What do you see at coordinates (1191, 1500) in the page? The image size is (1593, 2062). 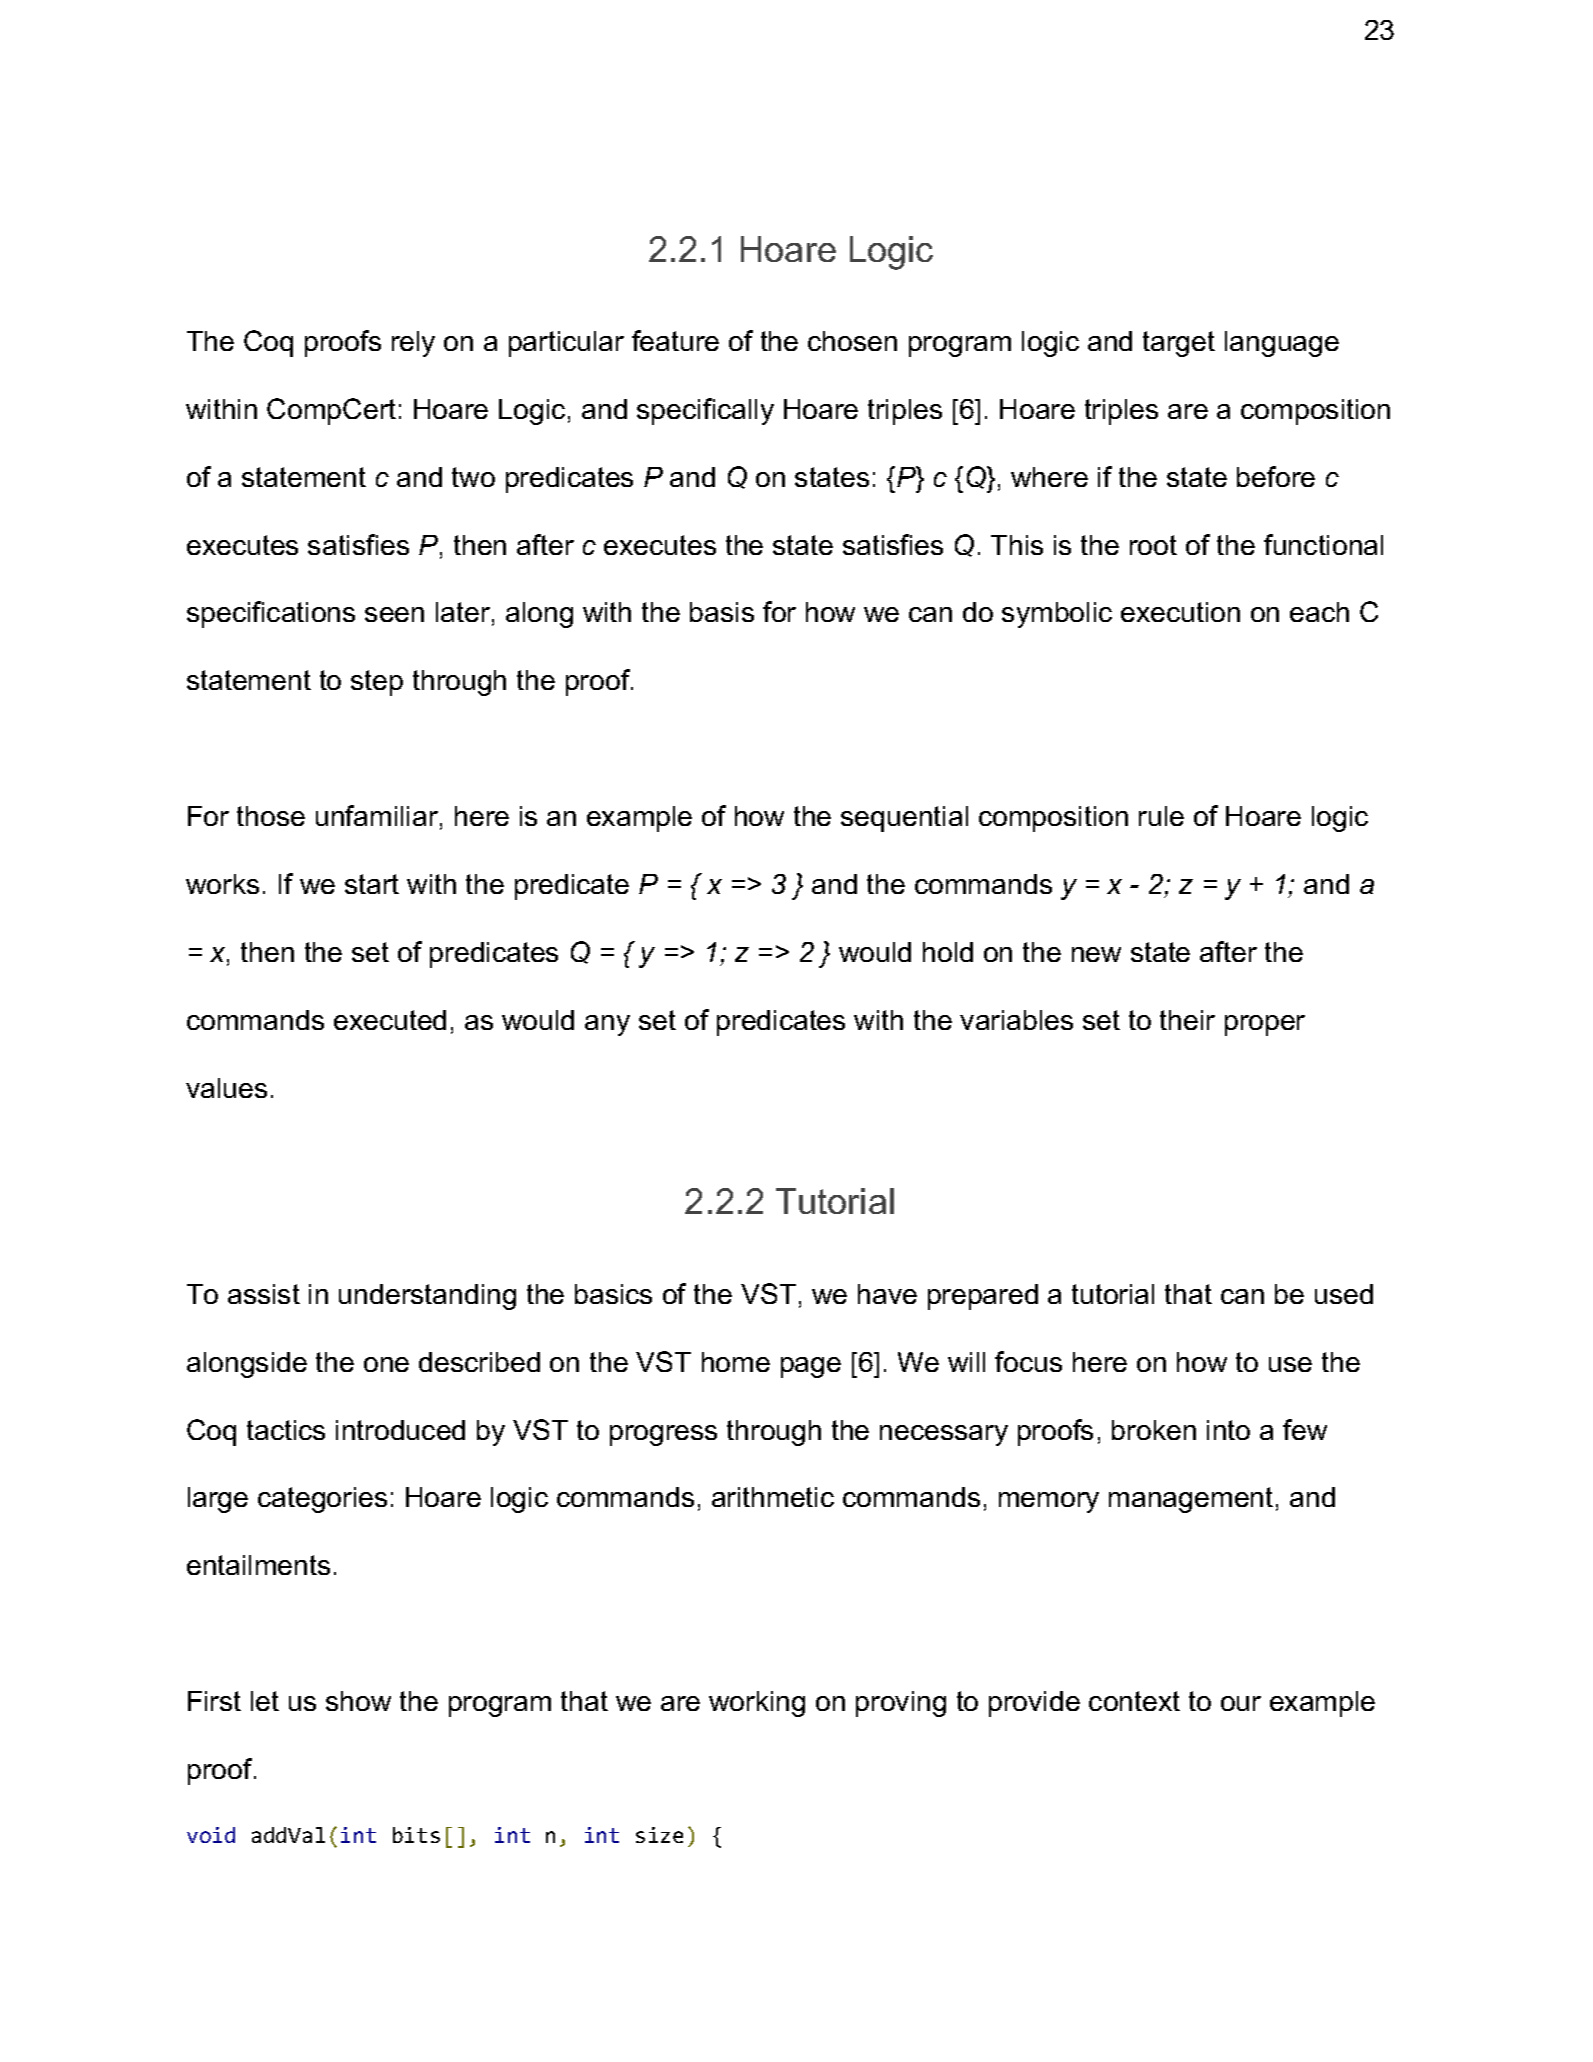 I see `management` at bounding box center [1191, 1500].
